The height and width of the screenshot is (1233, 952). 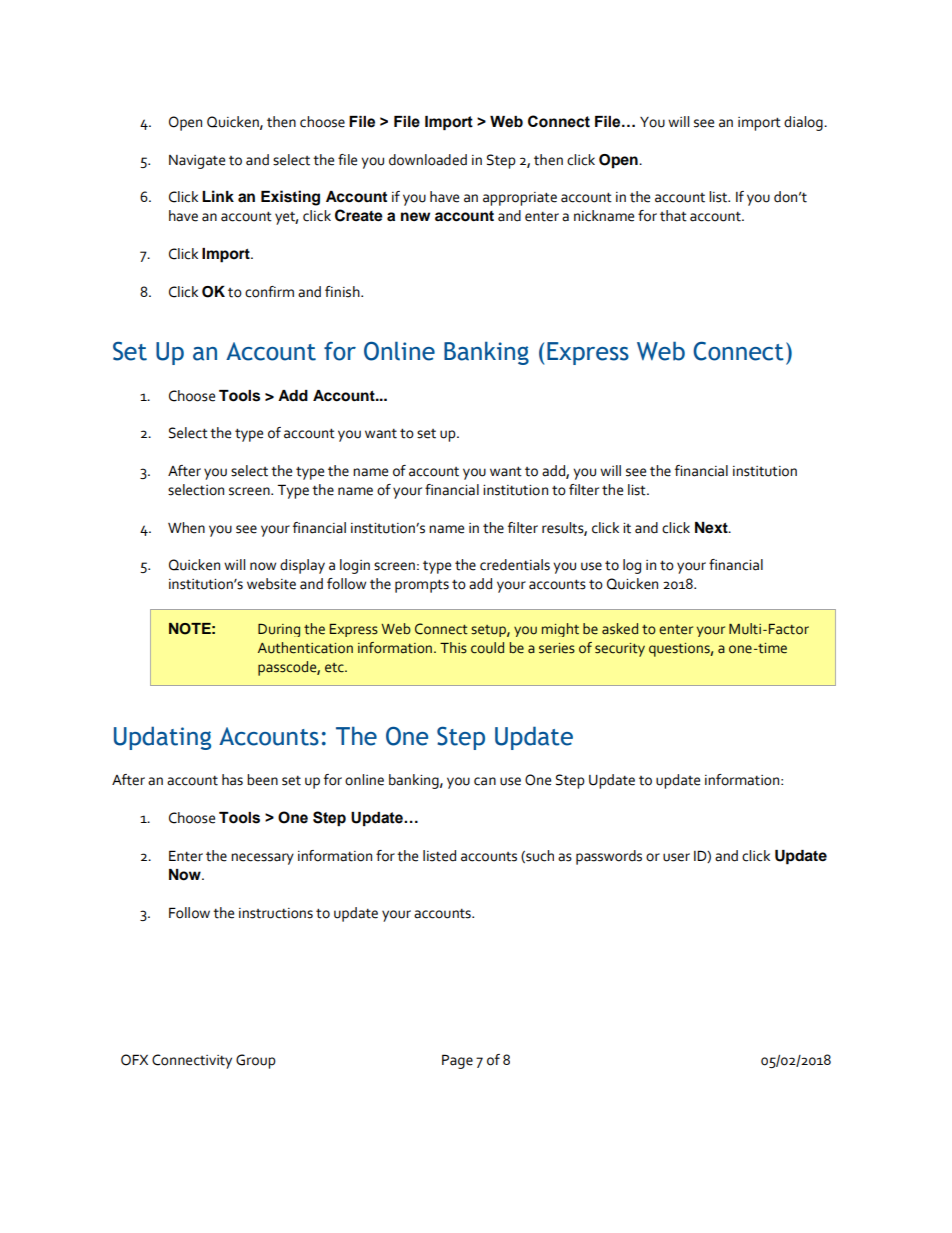 What do you see at coordinates (186, 528) in the screenshot?
I see `When` at bounding box center [186, 528].
